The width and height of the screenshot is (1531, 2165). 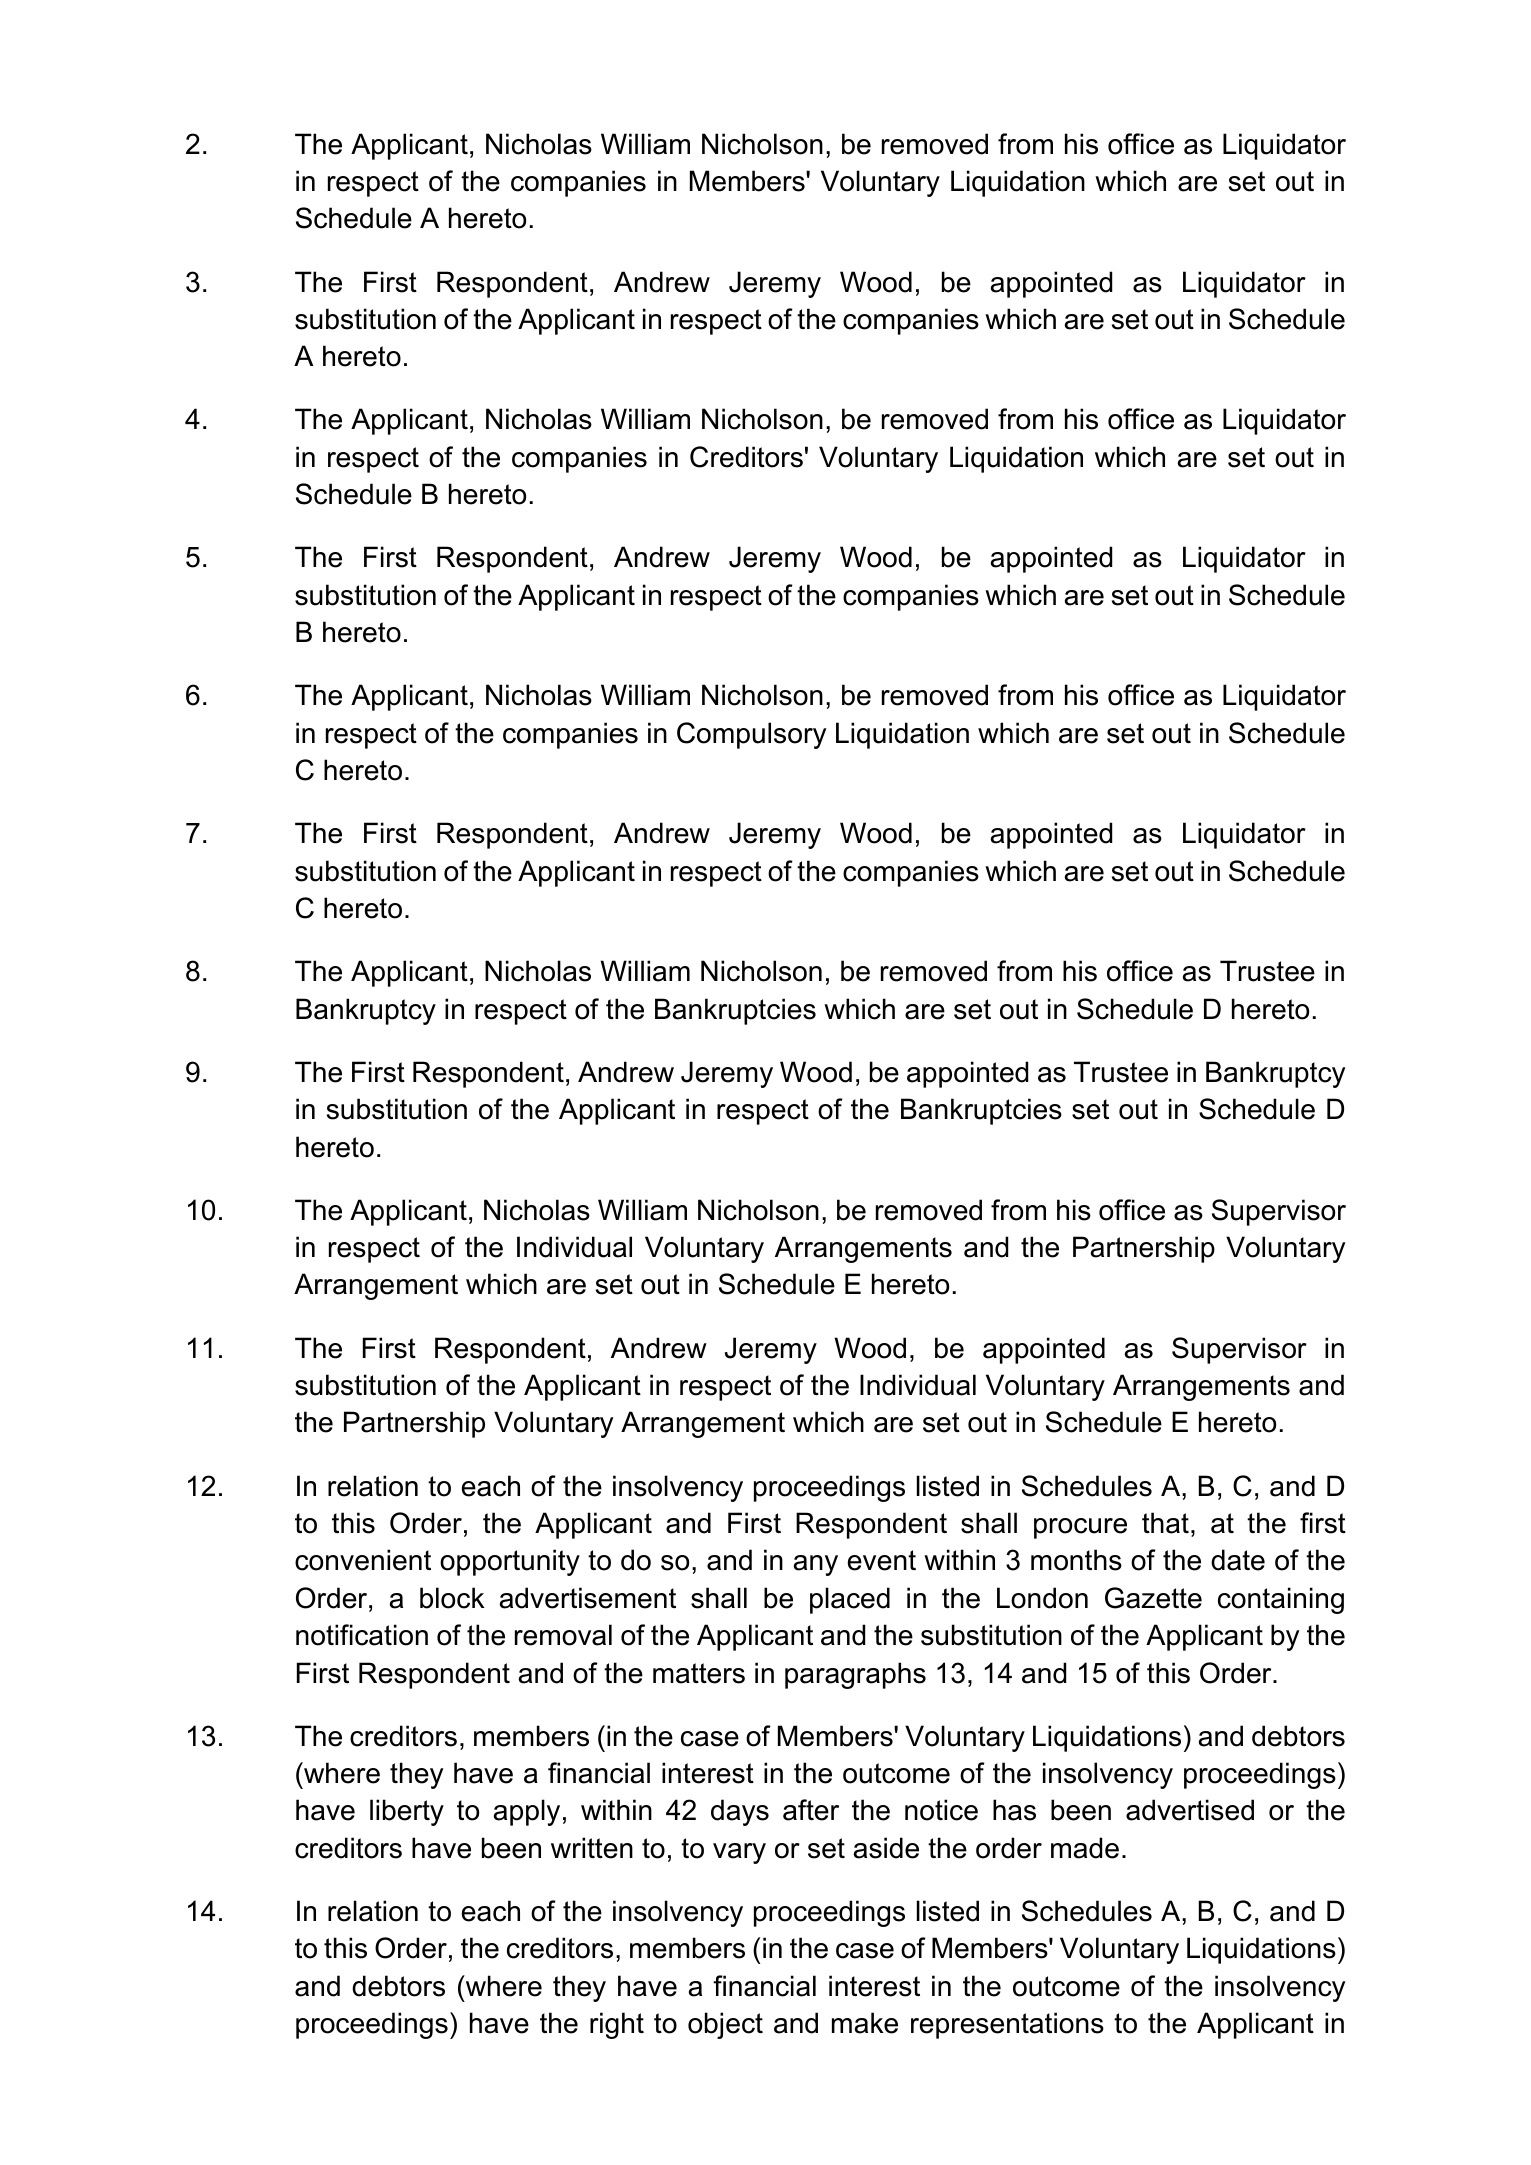 What do you see at coordinates (617, 2025) in the screenshot?
I see `right` at bounding box center [617, 2025].
